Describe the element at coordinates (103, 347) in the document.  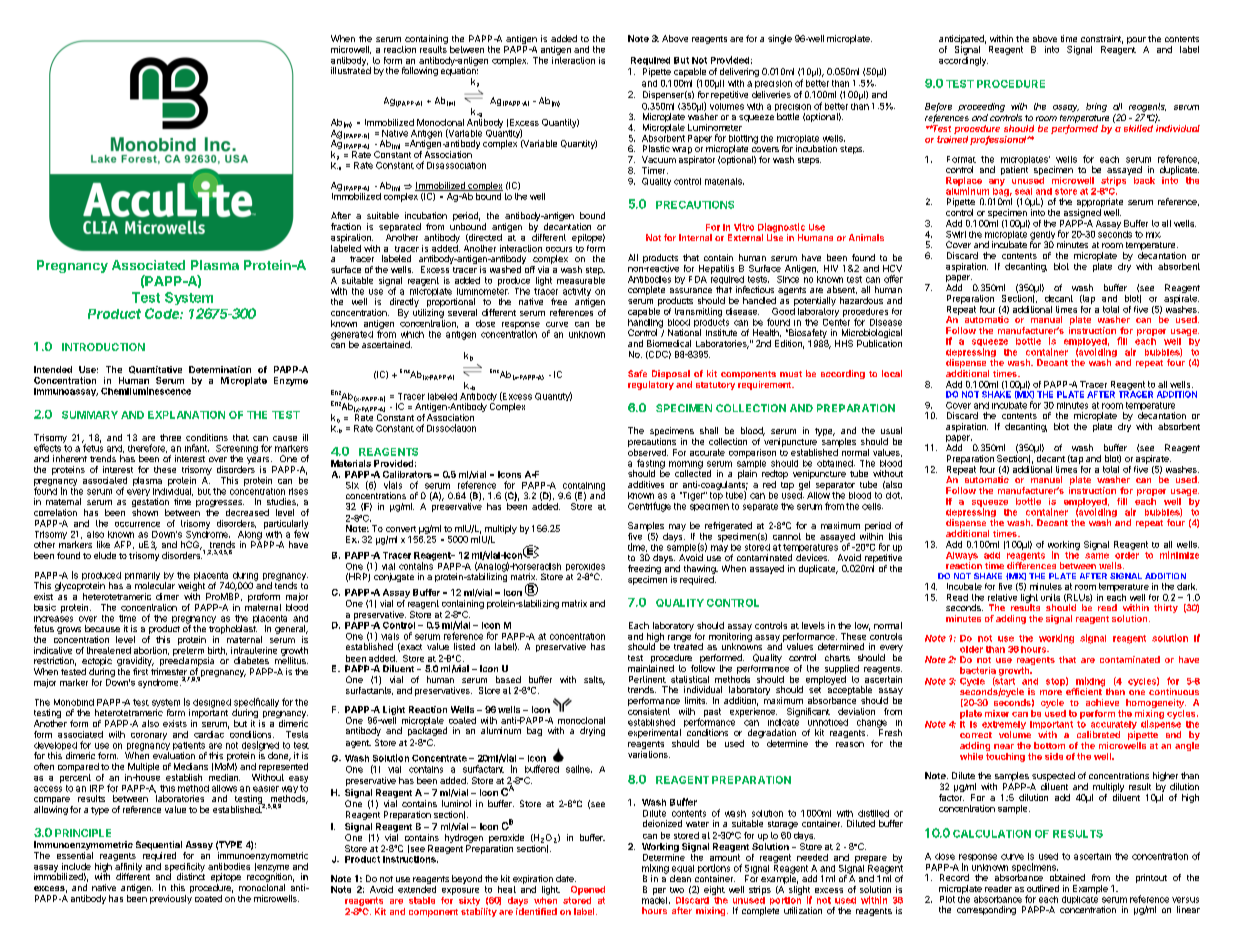
I see `INTRODUCTION` at that location.
